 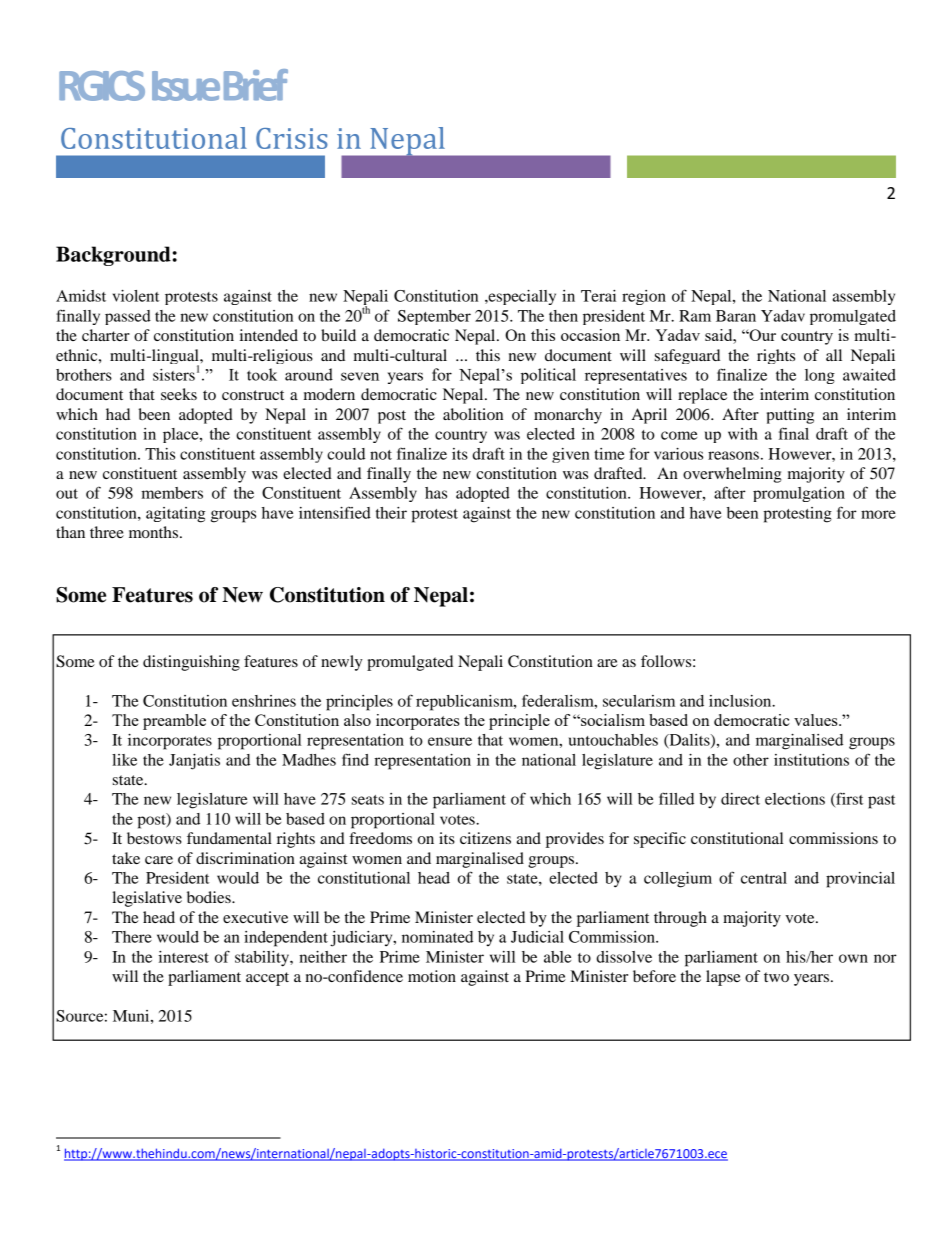 What do you see at coordinates (174, 722) in the screenshot?
I see `preamble` at bounding box center [174, 722].
